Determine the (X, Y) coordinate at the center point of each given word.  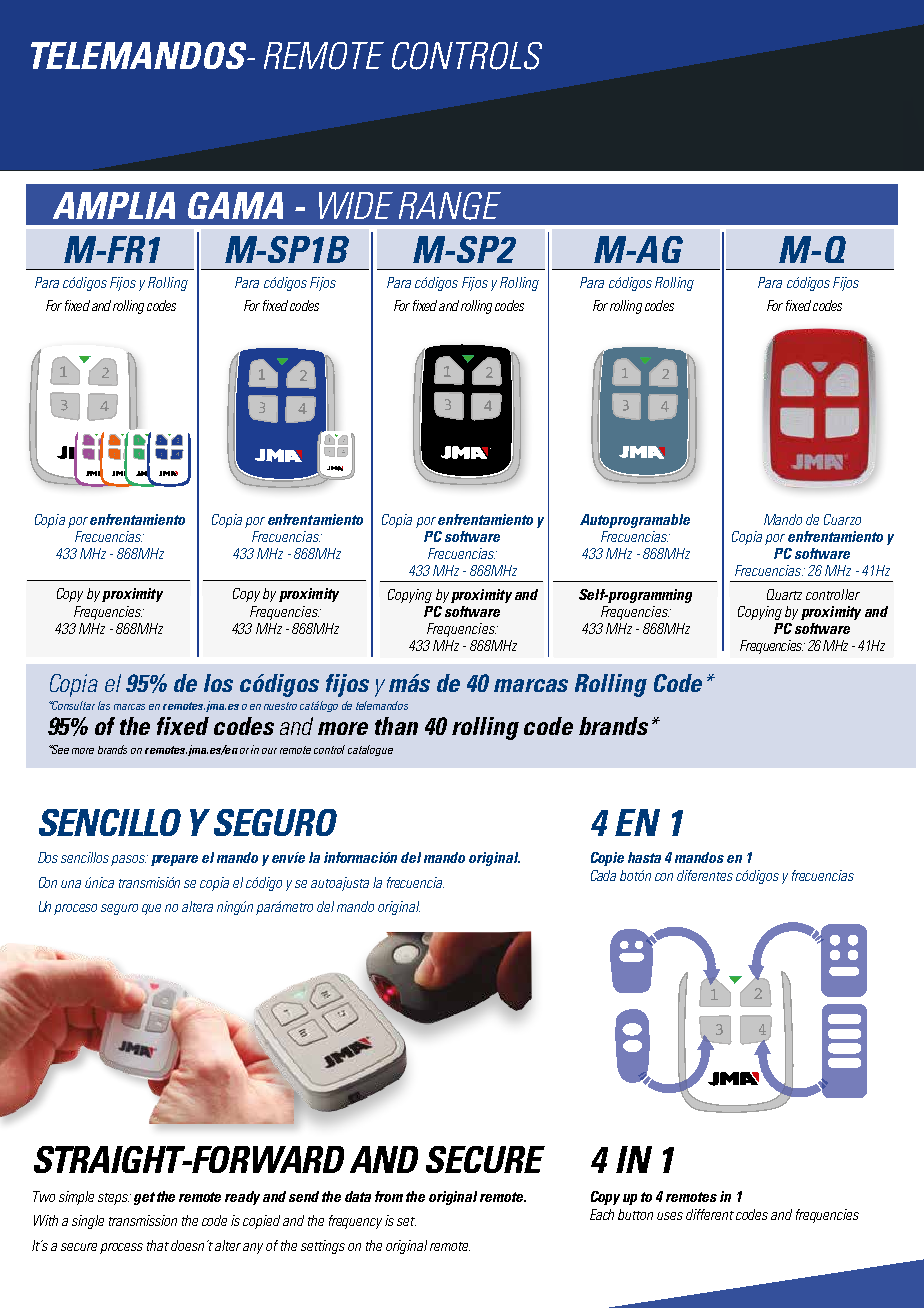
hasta (644, 857)
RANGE (450, 206)
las (104, 705)
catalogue (370, 750)
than (396, 726)
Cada (603, 875)
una (71, 884)
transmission (143, 1220)
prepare (174, 860)
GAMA (235, 205)
